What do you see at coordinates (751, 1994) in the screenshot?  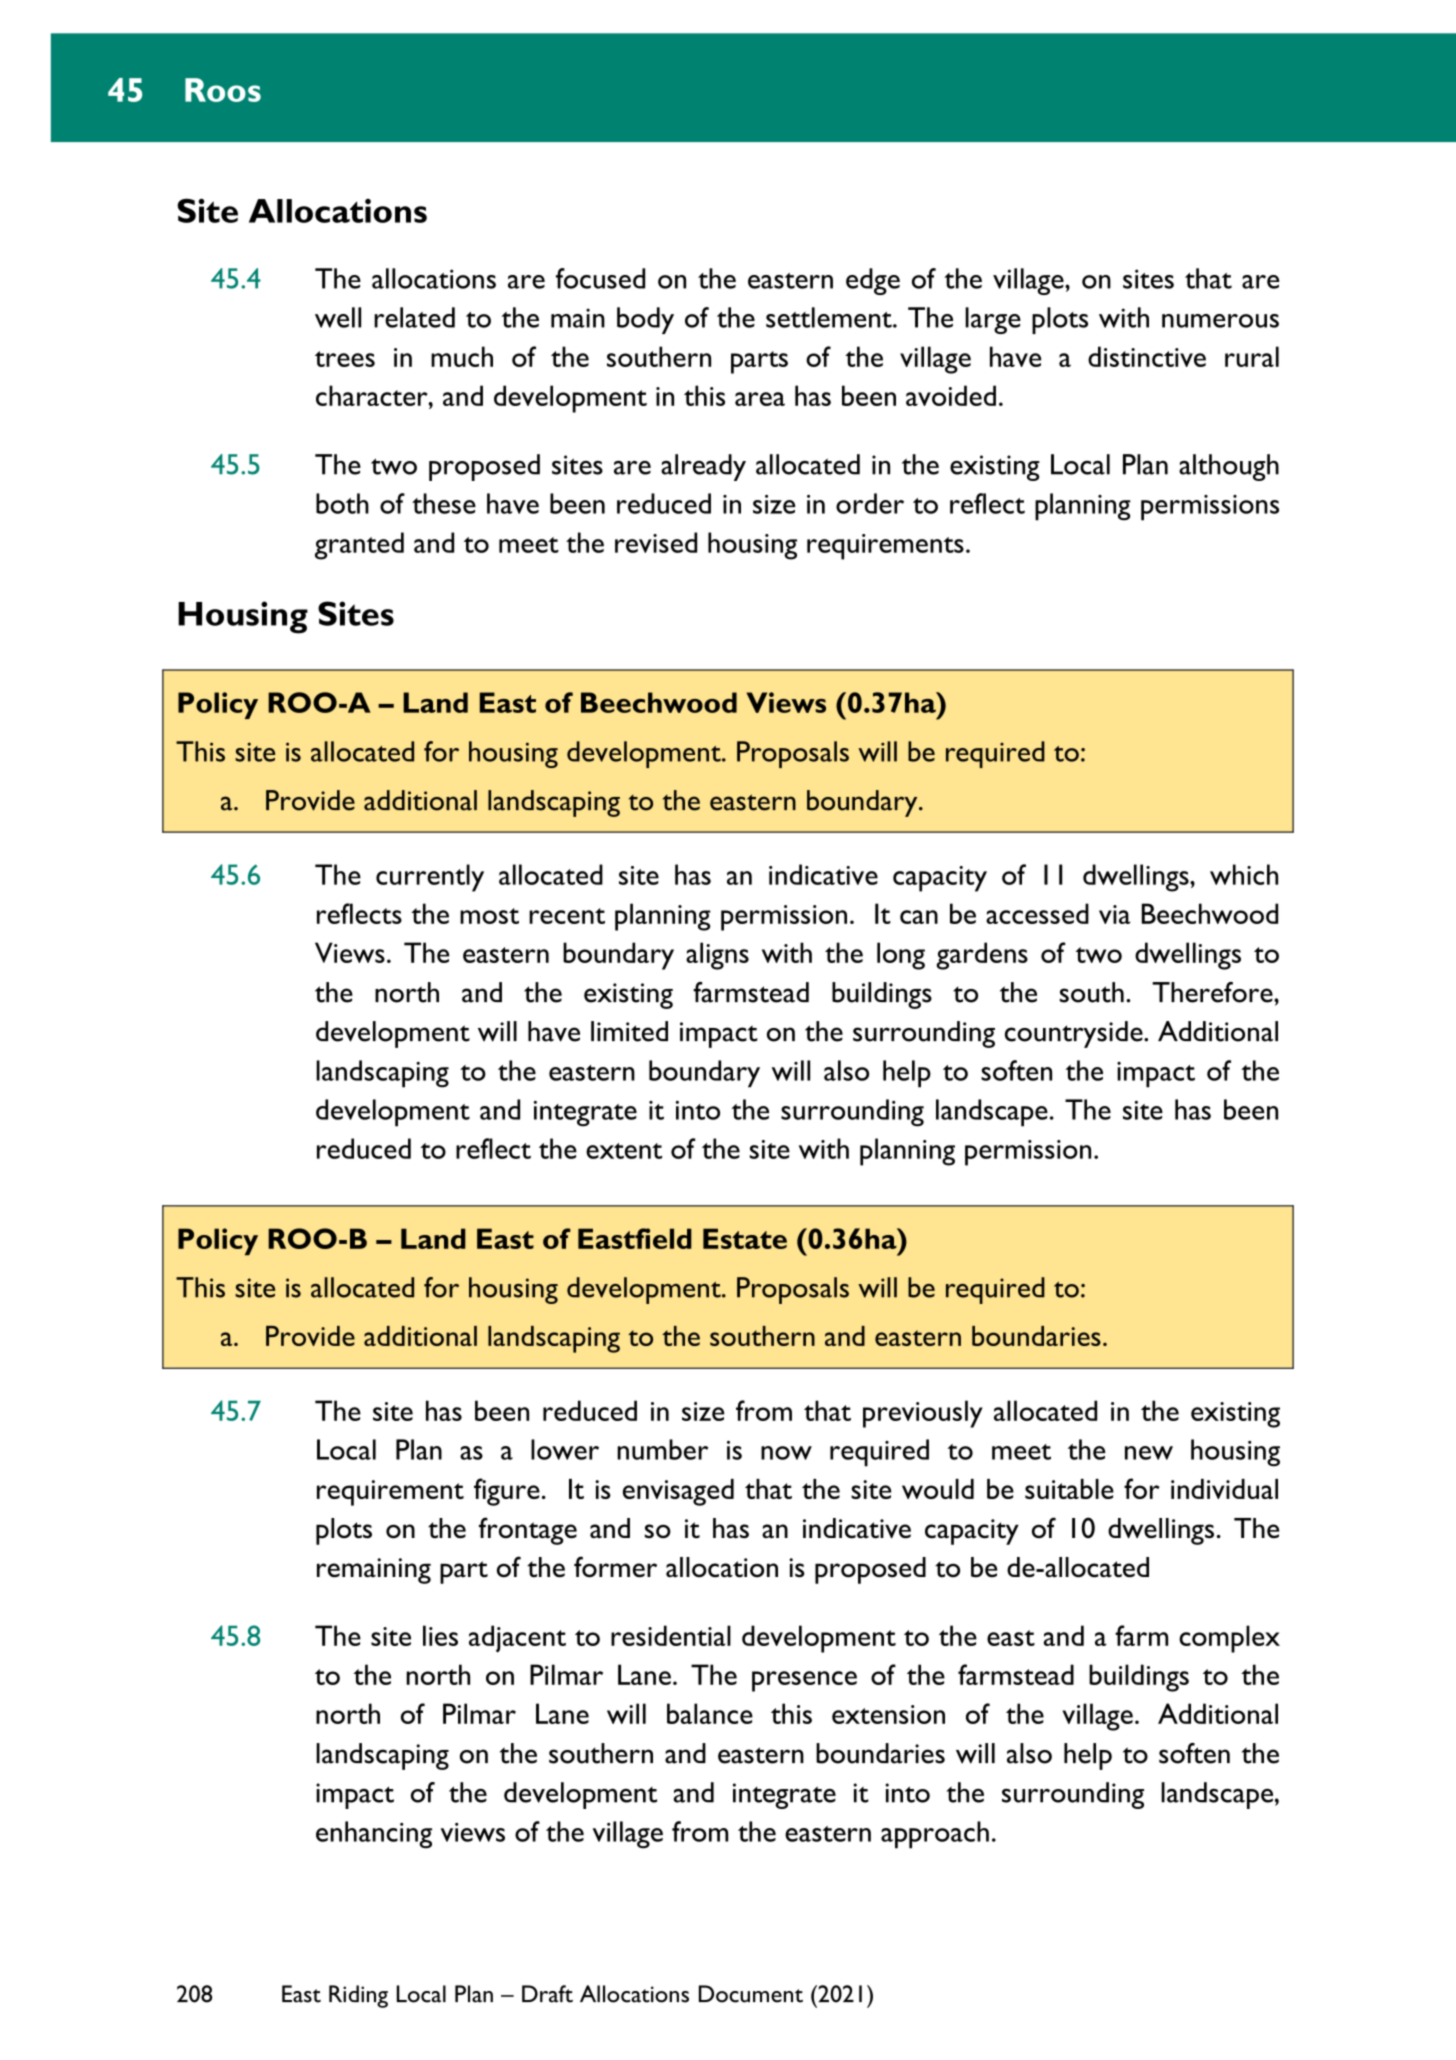 I see `Document` at bounding box center [751, 1994].
